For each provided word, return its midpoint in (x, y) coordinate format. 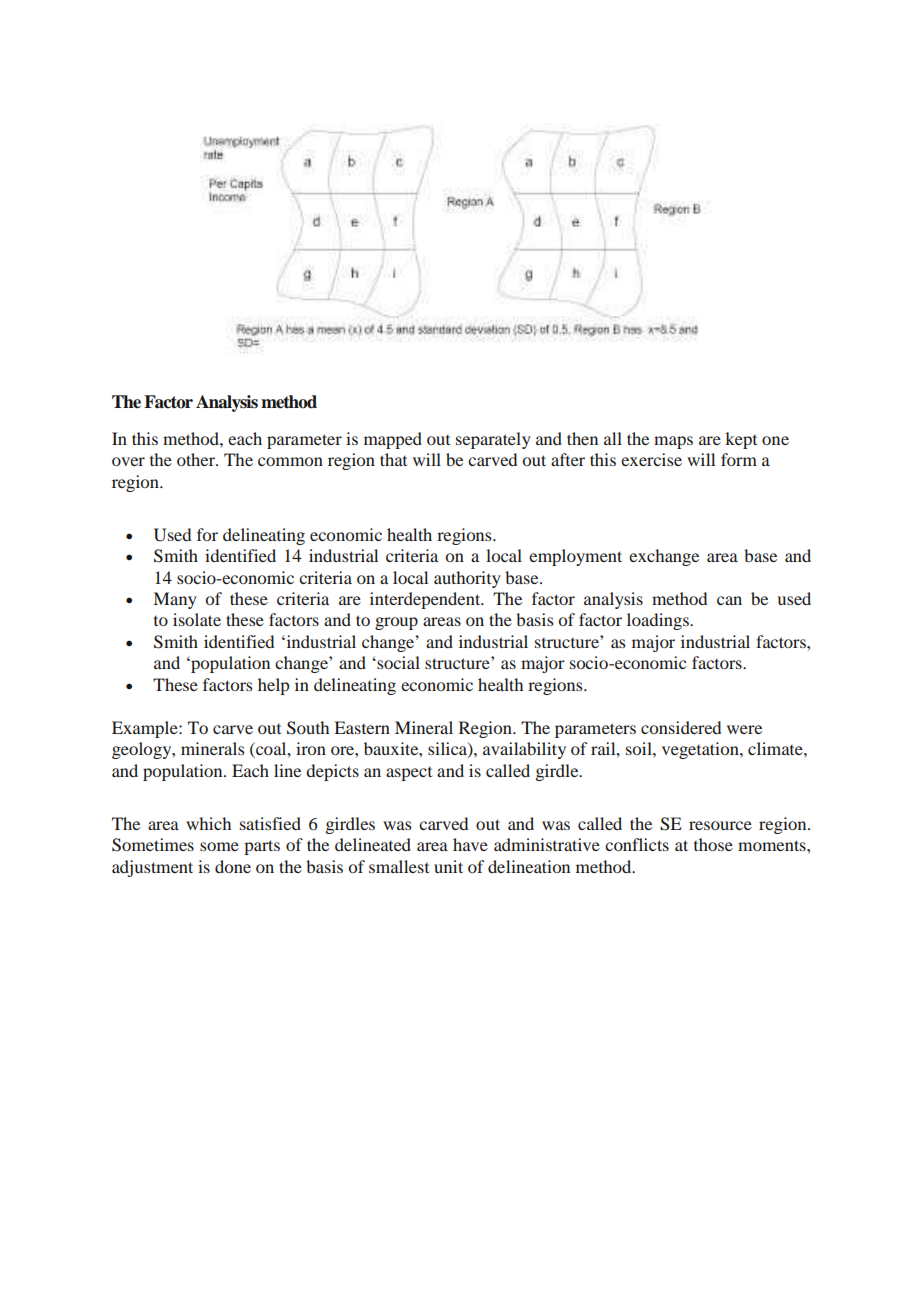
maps (673, 442)
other (197, 459)
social (397, 662)
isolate (197, 619)
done (233, 866)
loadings (659, 621)
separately (493, 440)
